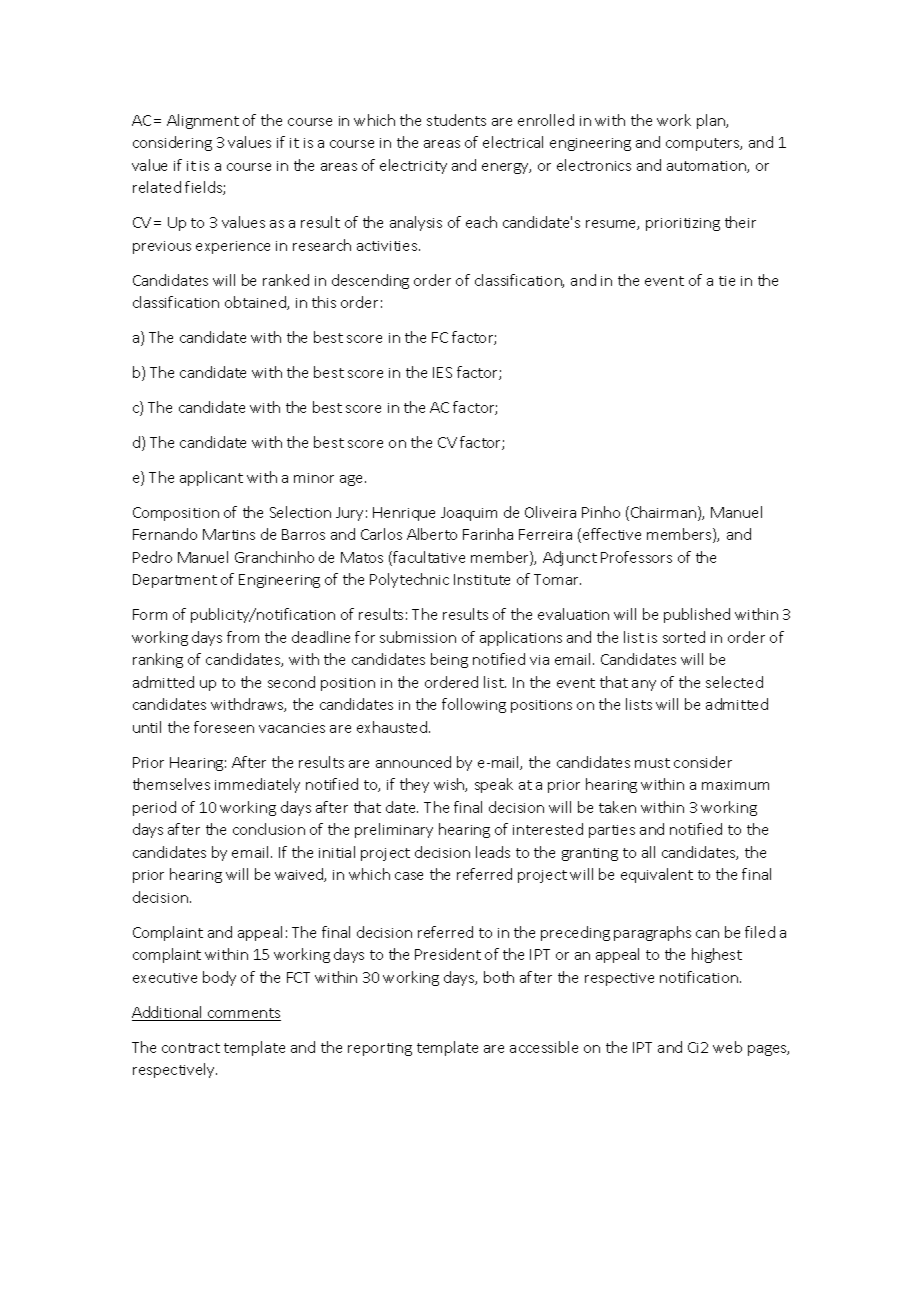  Describe the element at coordinates (482, 579) in the screenshot. I see `Institute` at that location.
